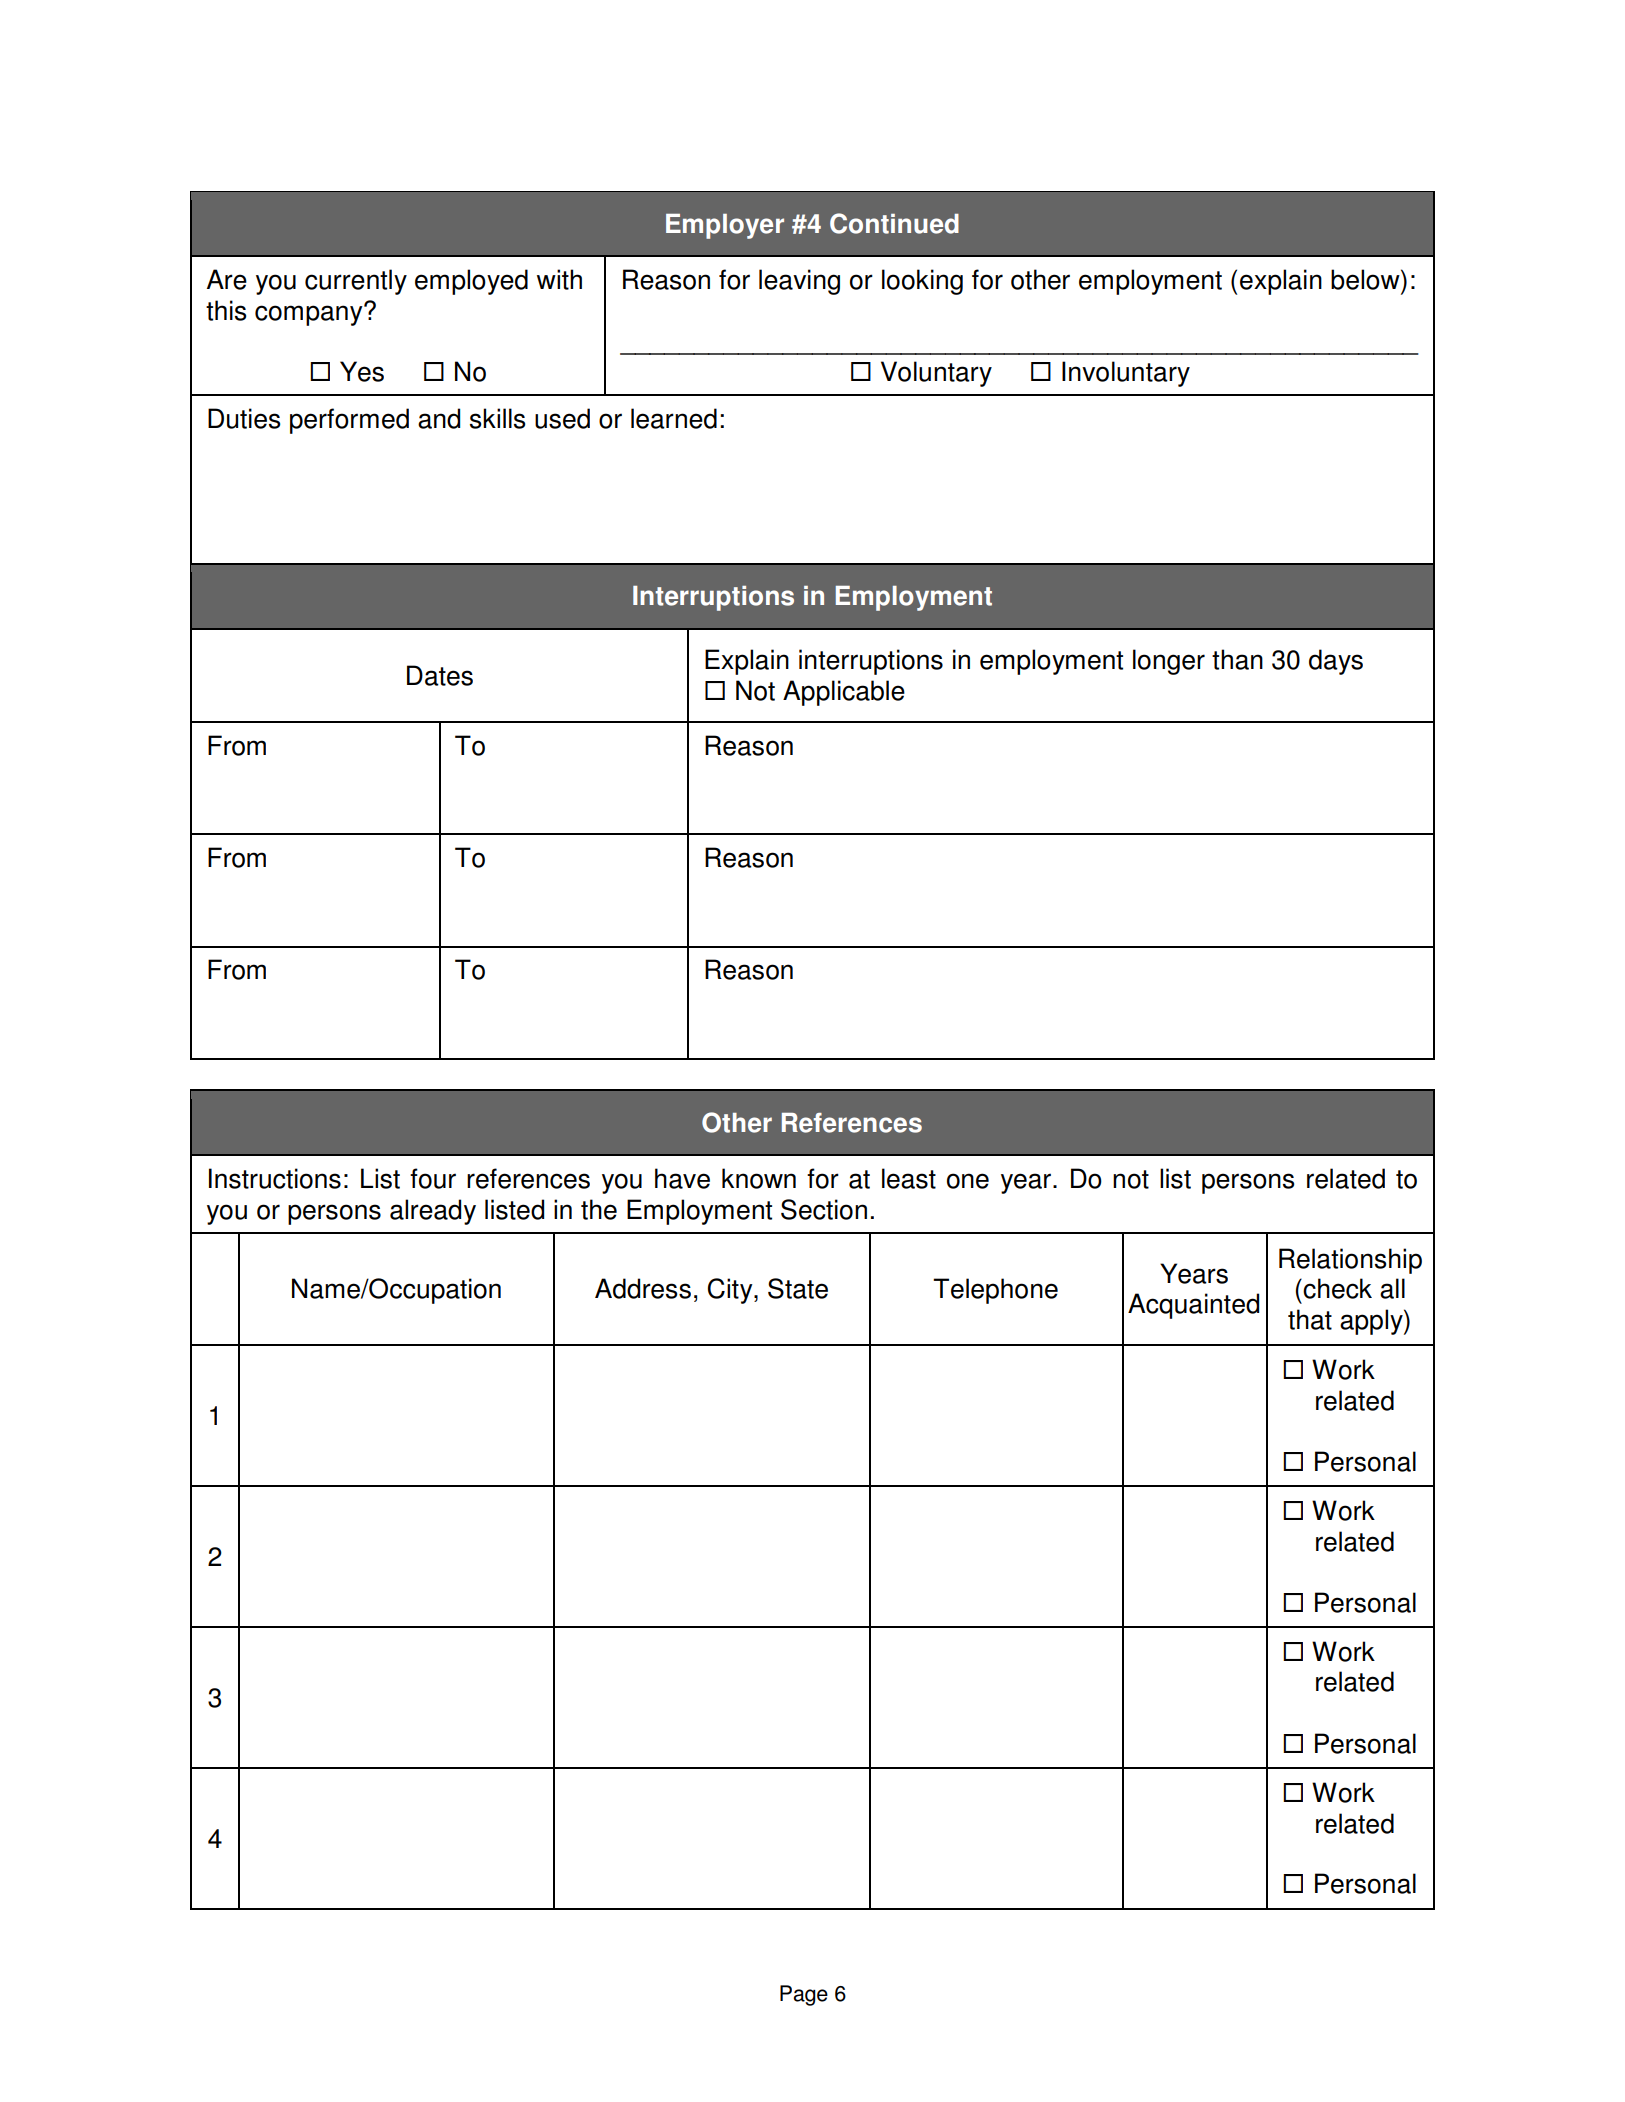 Image resolution: width=1625 pixels, height=2102 pixels. What do you see at coordinates (356, 282) in the image?
I see `currently` at bounding box center [356, 282].
